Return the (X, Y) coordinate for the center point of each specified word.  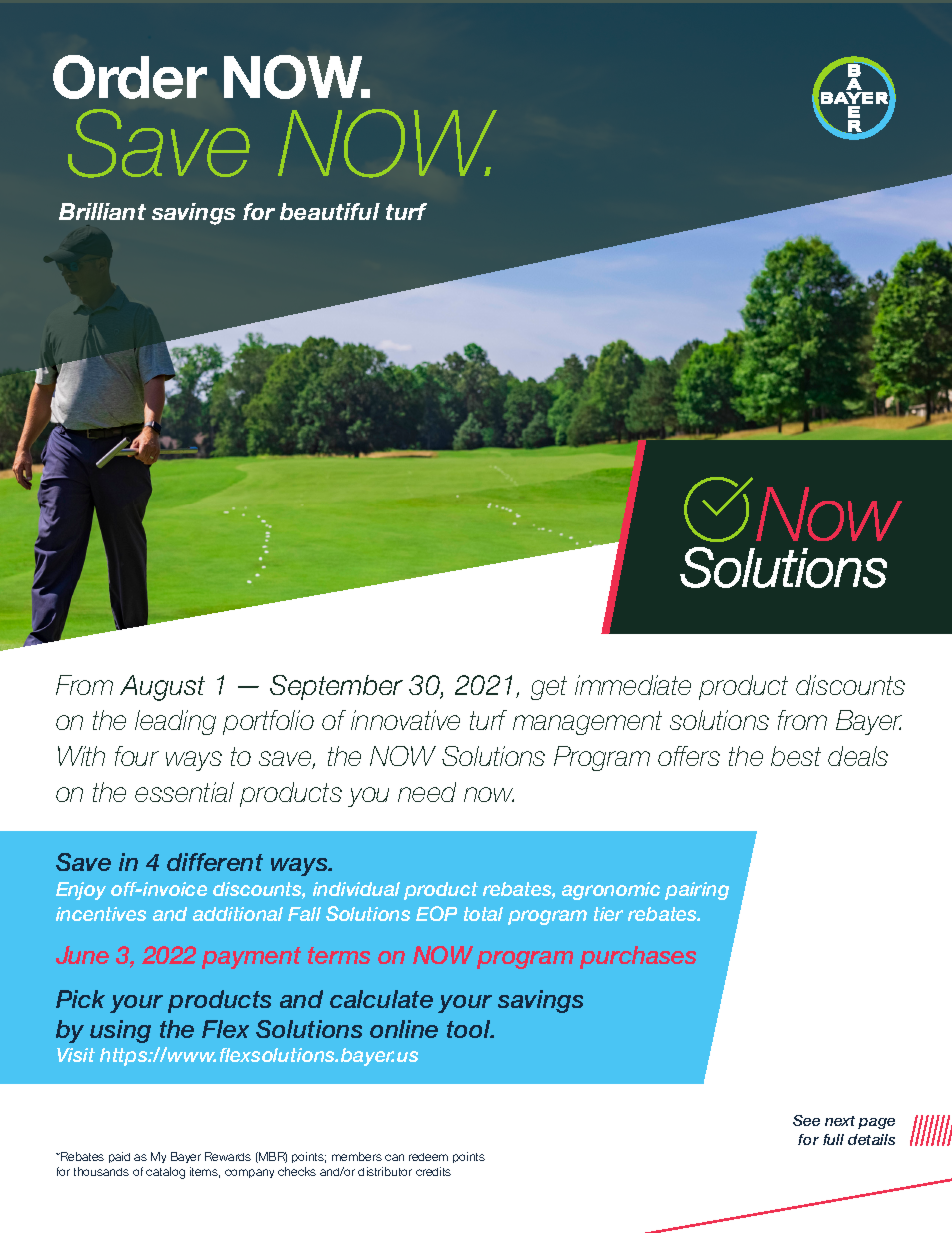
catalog (165, 1173)
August (162, 688)
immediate (633, 685)
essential (184, 792)
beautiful (330, 211)
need (427, 792)
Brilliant (102, 211)
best (796, 756)
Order (130, 77)
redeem (428, 1157)
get (549, 688)
